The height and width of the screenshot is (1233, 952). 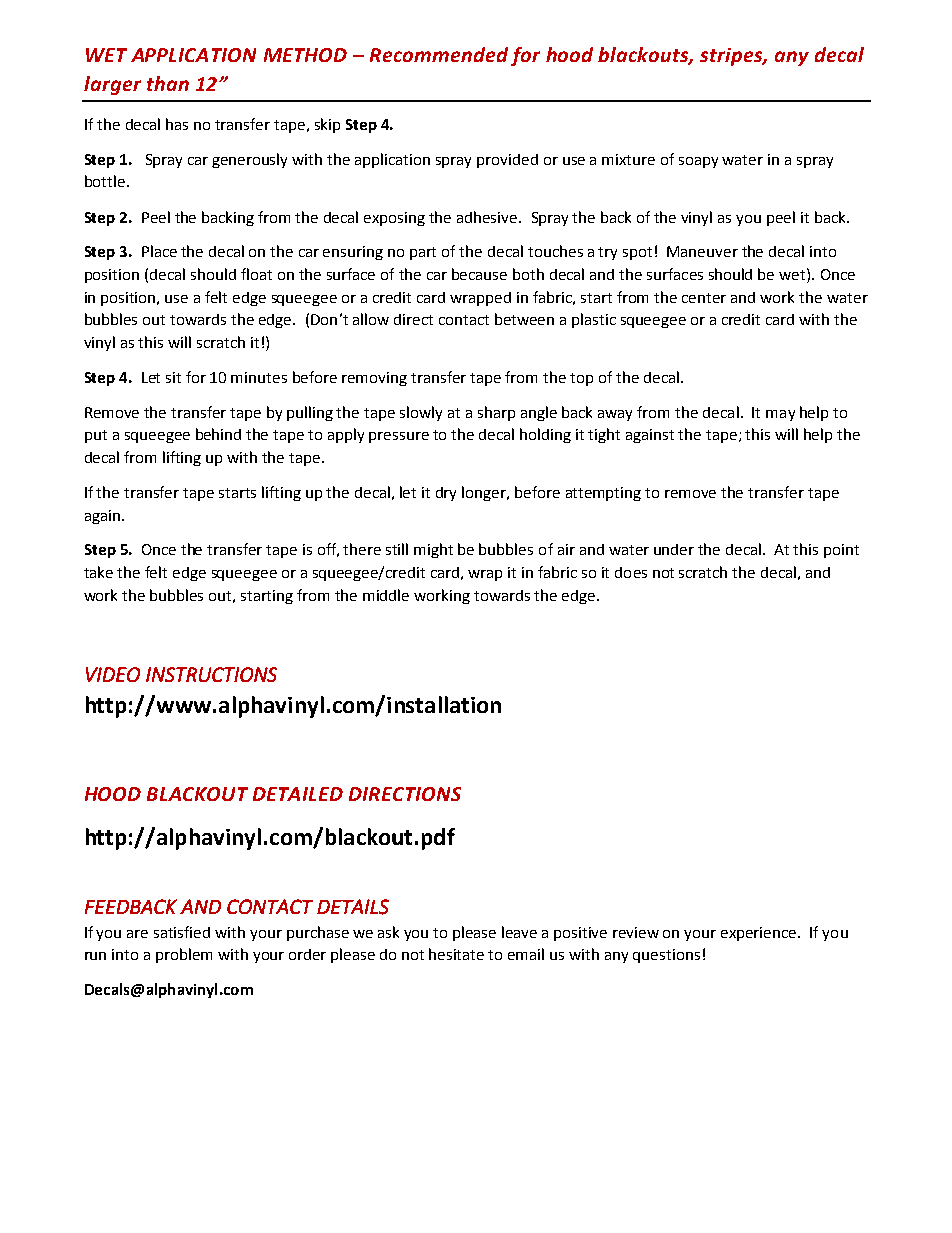 What do you see at coordinates (218, 434) in the screenshot?
I see `behind` at bounding box center [218, 434].
